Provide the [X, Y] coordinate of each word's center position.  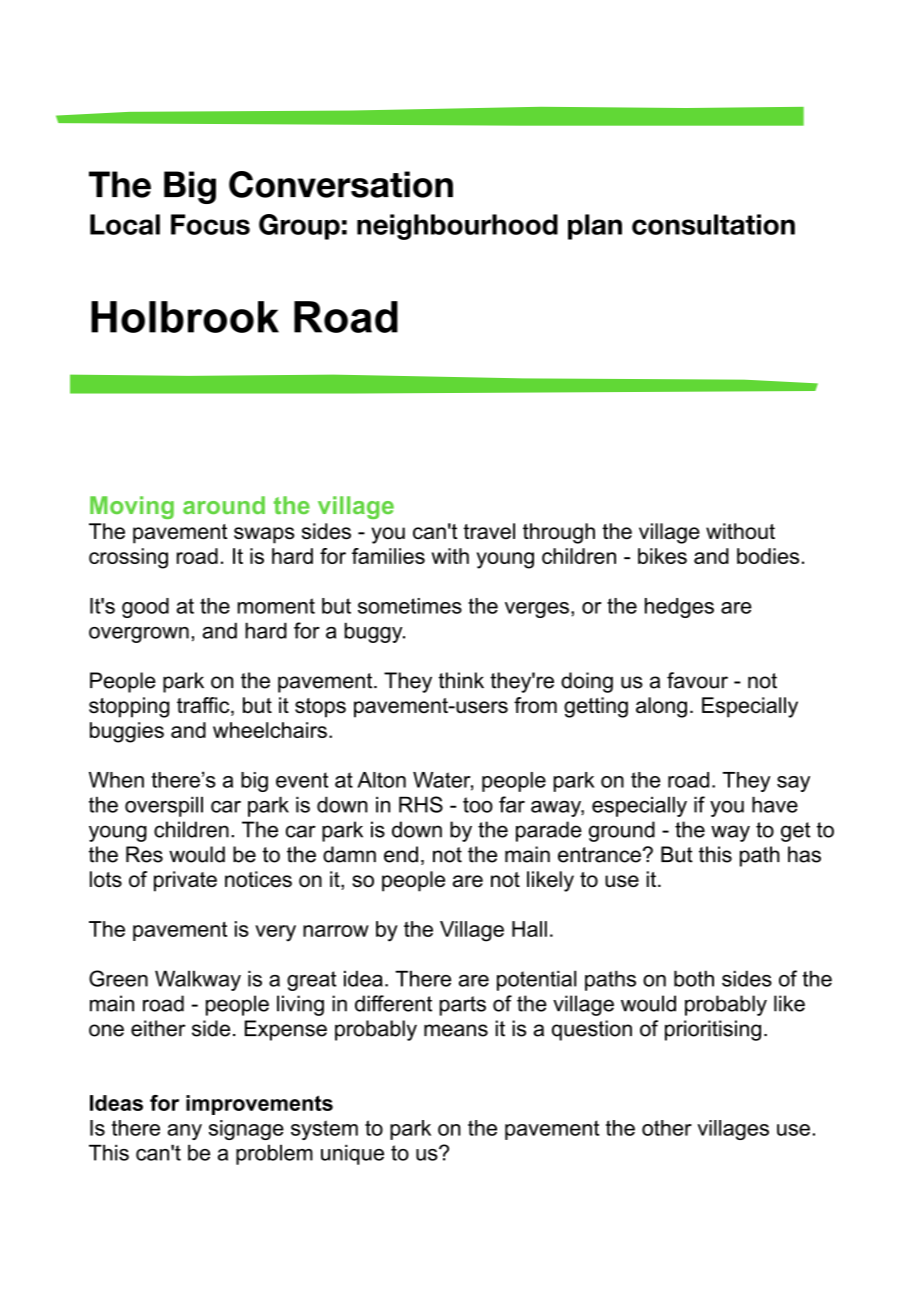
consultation [713, 224]
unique [352, 1154]
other [667, 1128]
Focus [210, 224]
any [184, 1132]
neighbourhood [457, 227]
